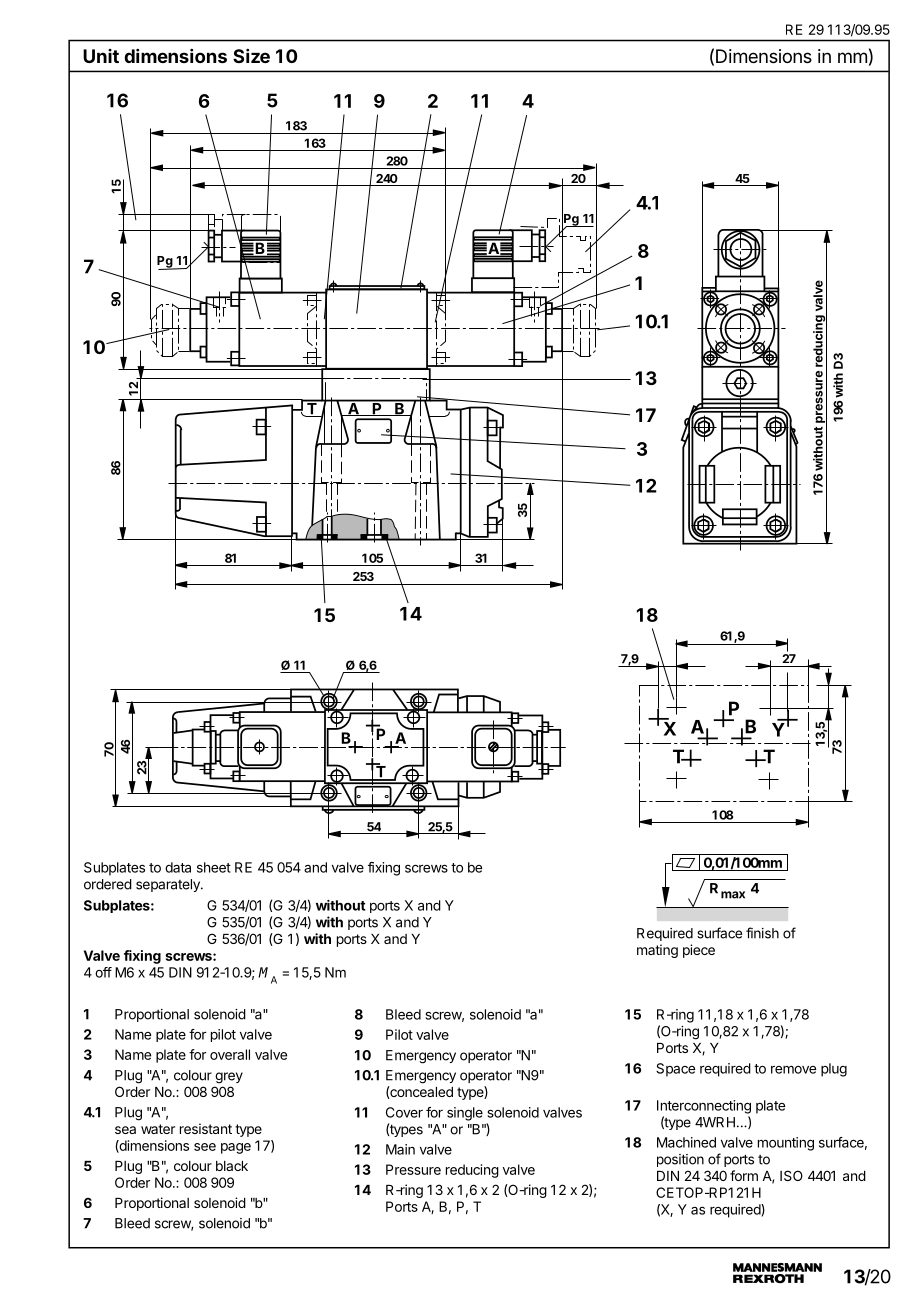  Describe the element at coordinates (178, 867) in the page. I see `data` at that location.
